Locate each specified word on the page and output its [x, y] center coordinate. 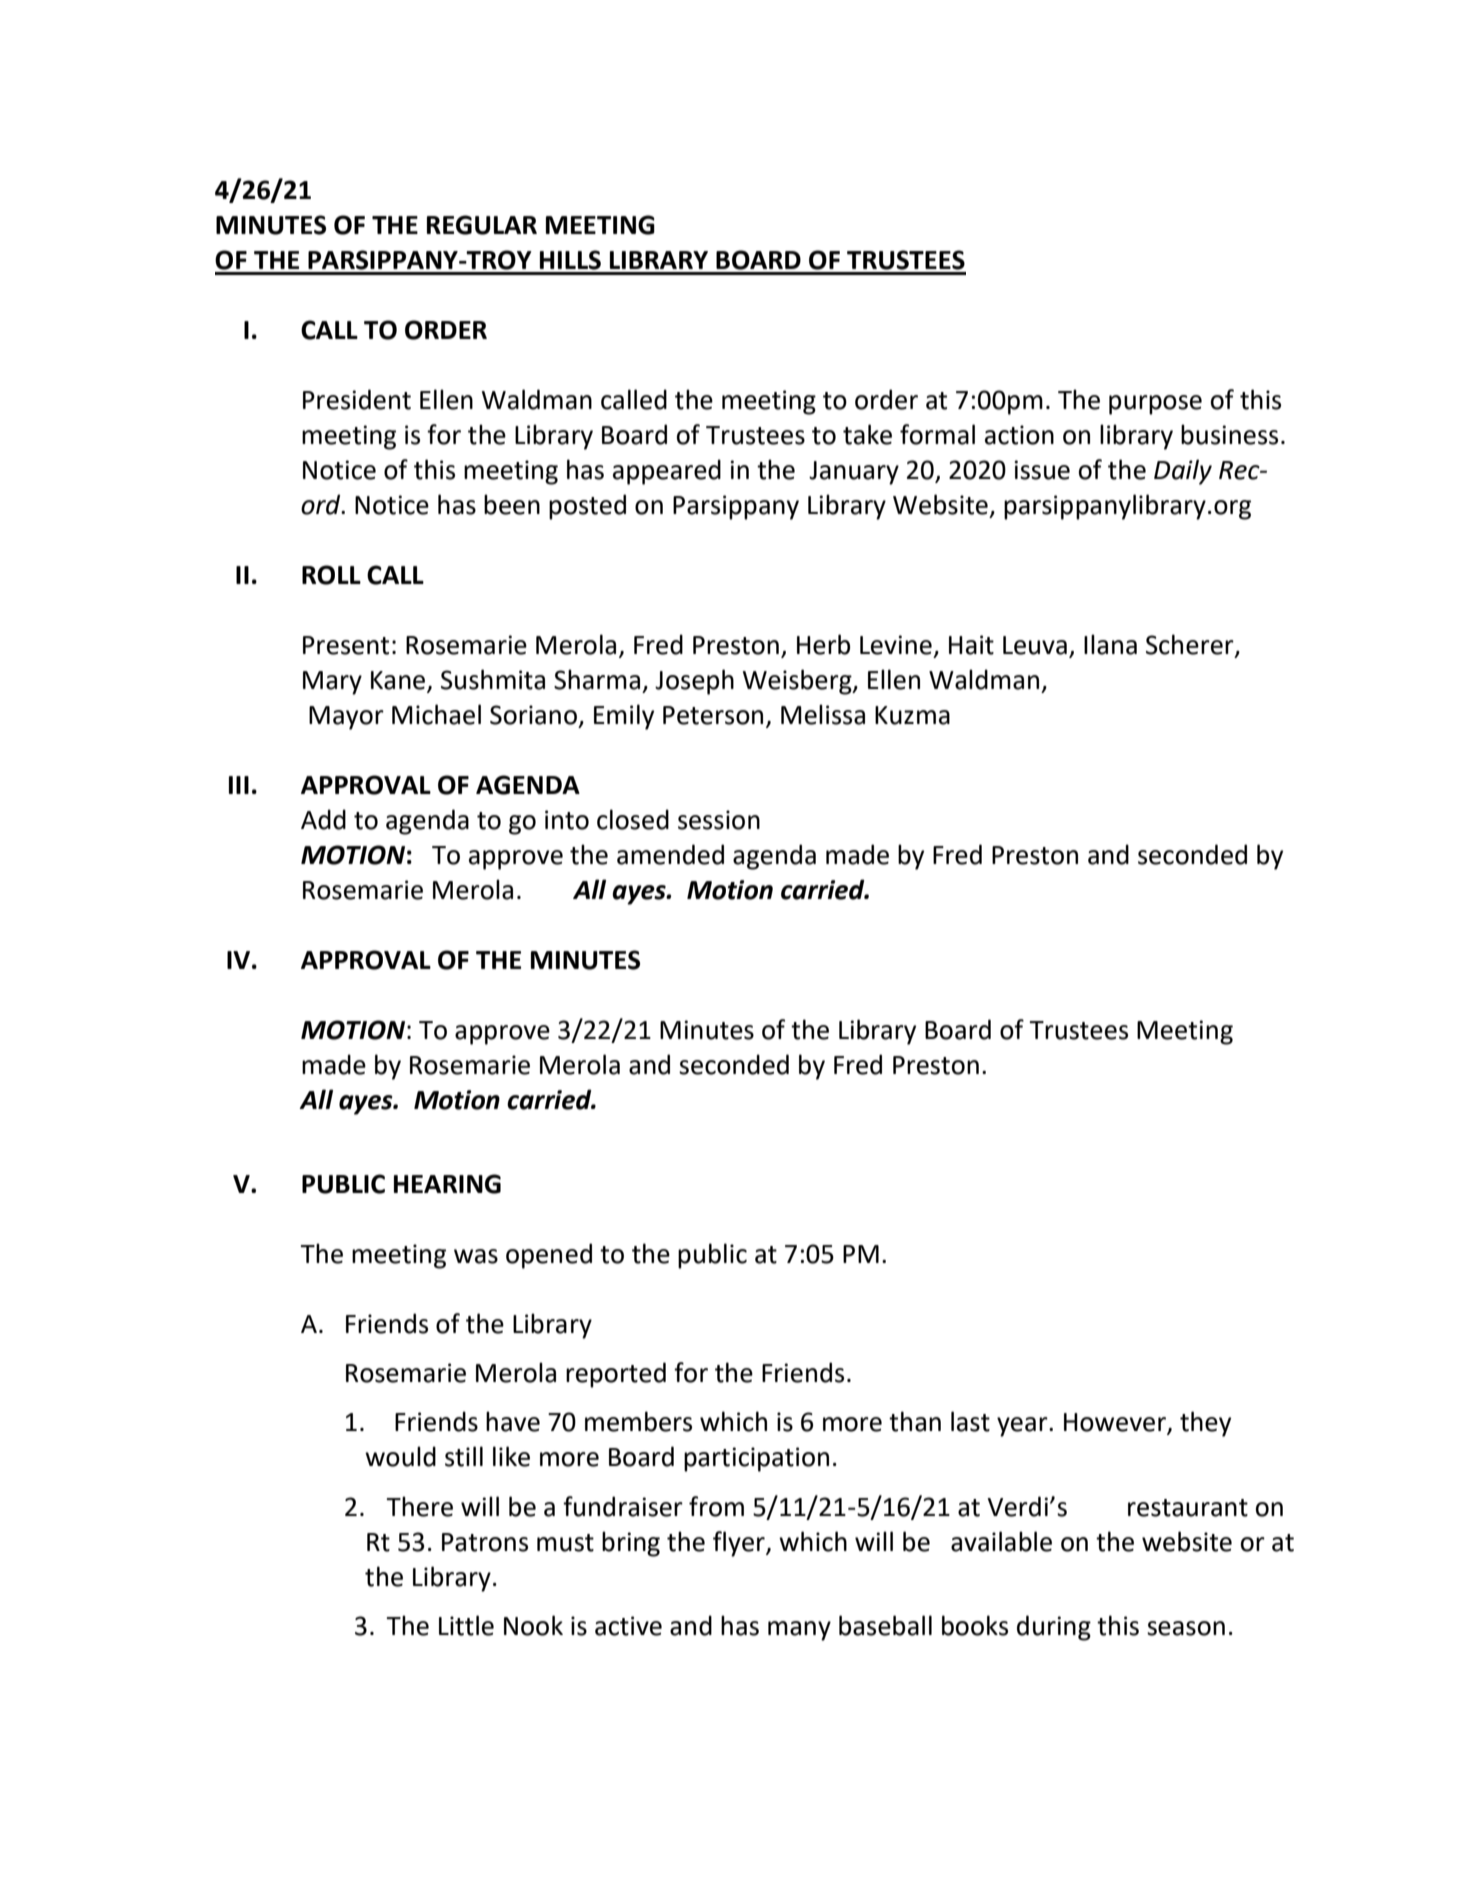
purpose [1155, 405]
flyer [740, 1544]
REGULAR [482, 225]
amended [670, 854]
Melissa [823, 714]
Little [466, 1625]
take [867, 434]
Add [323, 819]
